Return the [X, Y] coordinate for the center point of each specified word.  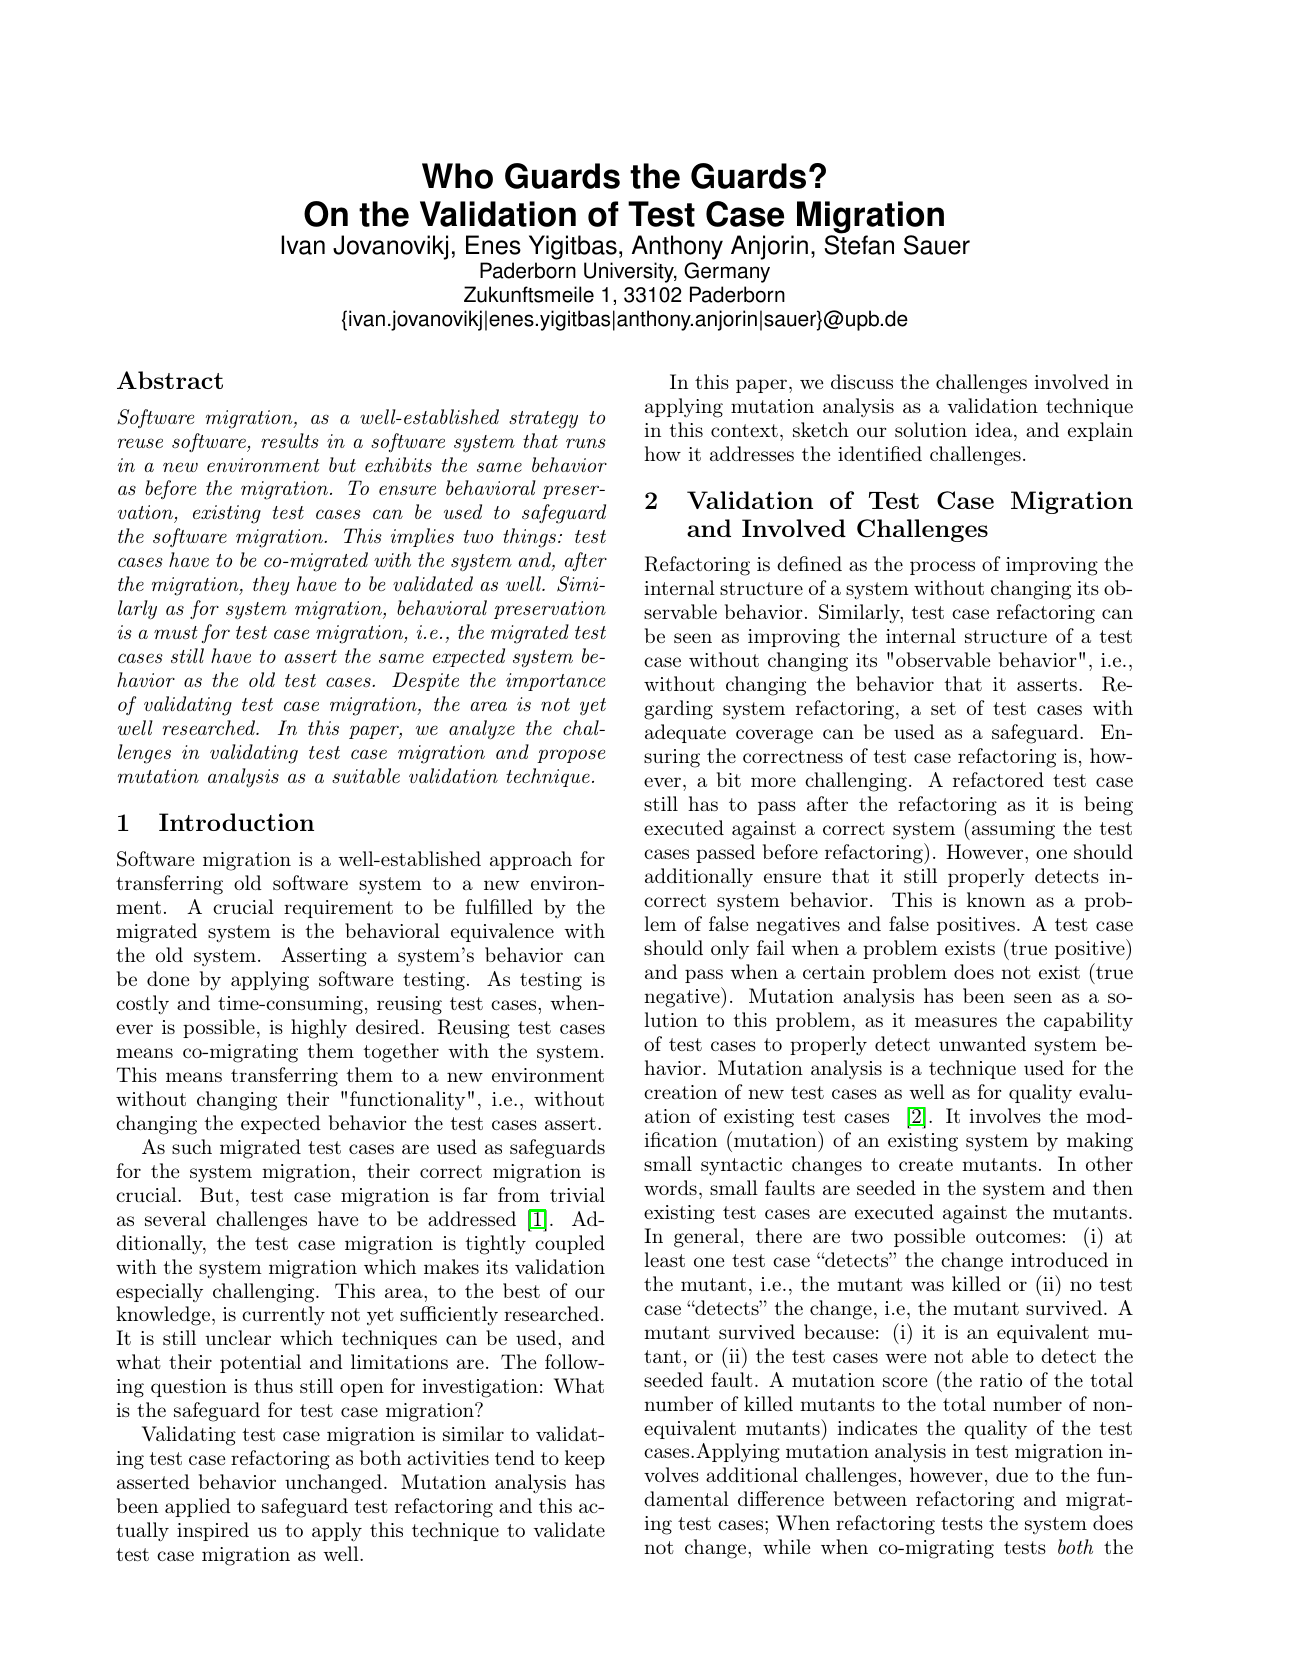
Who [457, 176]
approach [531, 860]
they [271, 586]
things [529, 538]
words [670, 1187]
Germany [727, 272]
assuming [1012, 829]
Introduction [236, 822]
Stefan [859, 244]
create [926, 1164]
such [192, 1146]
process [942, 568]
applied [198, 1507]
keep [585, 1459]
